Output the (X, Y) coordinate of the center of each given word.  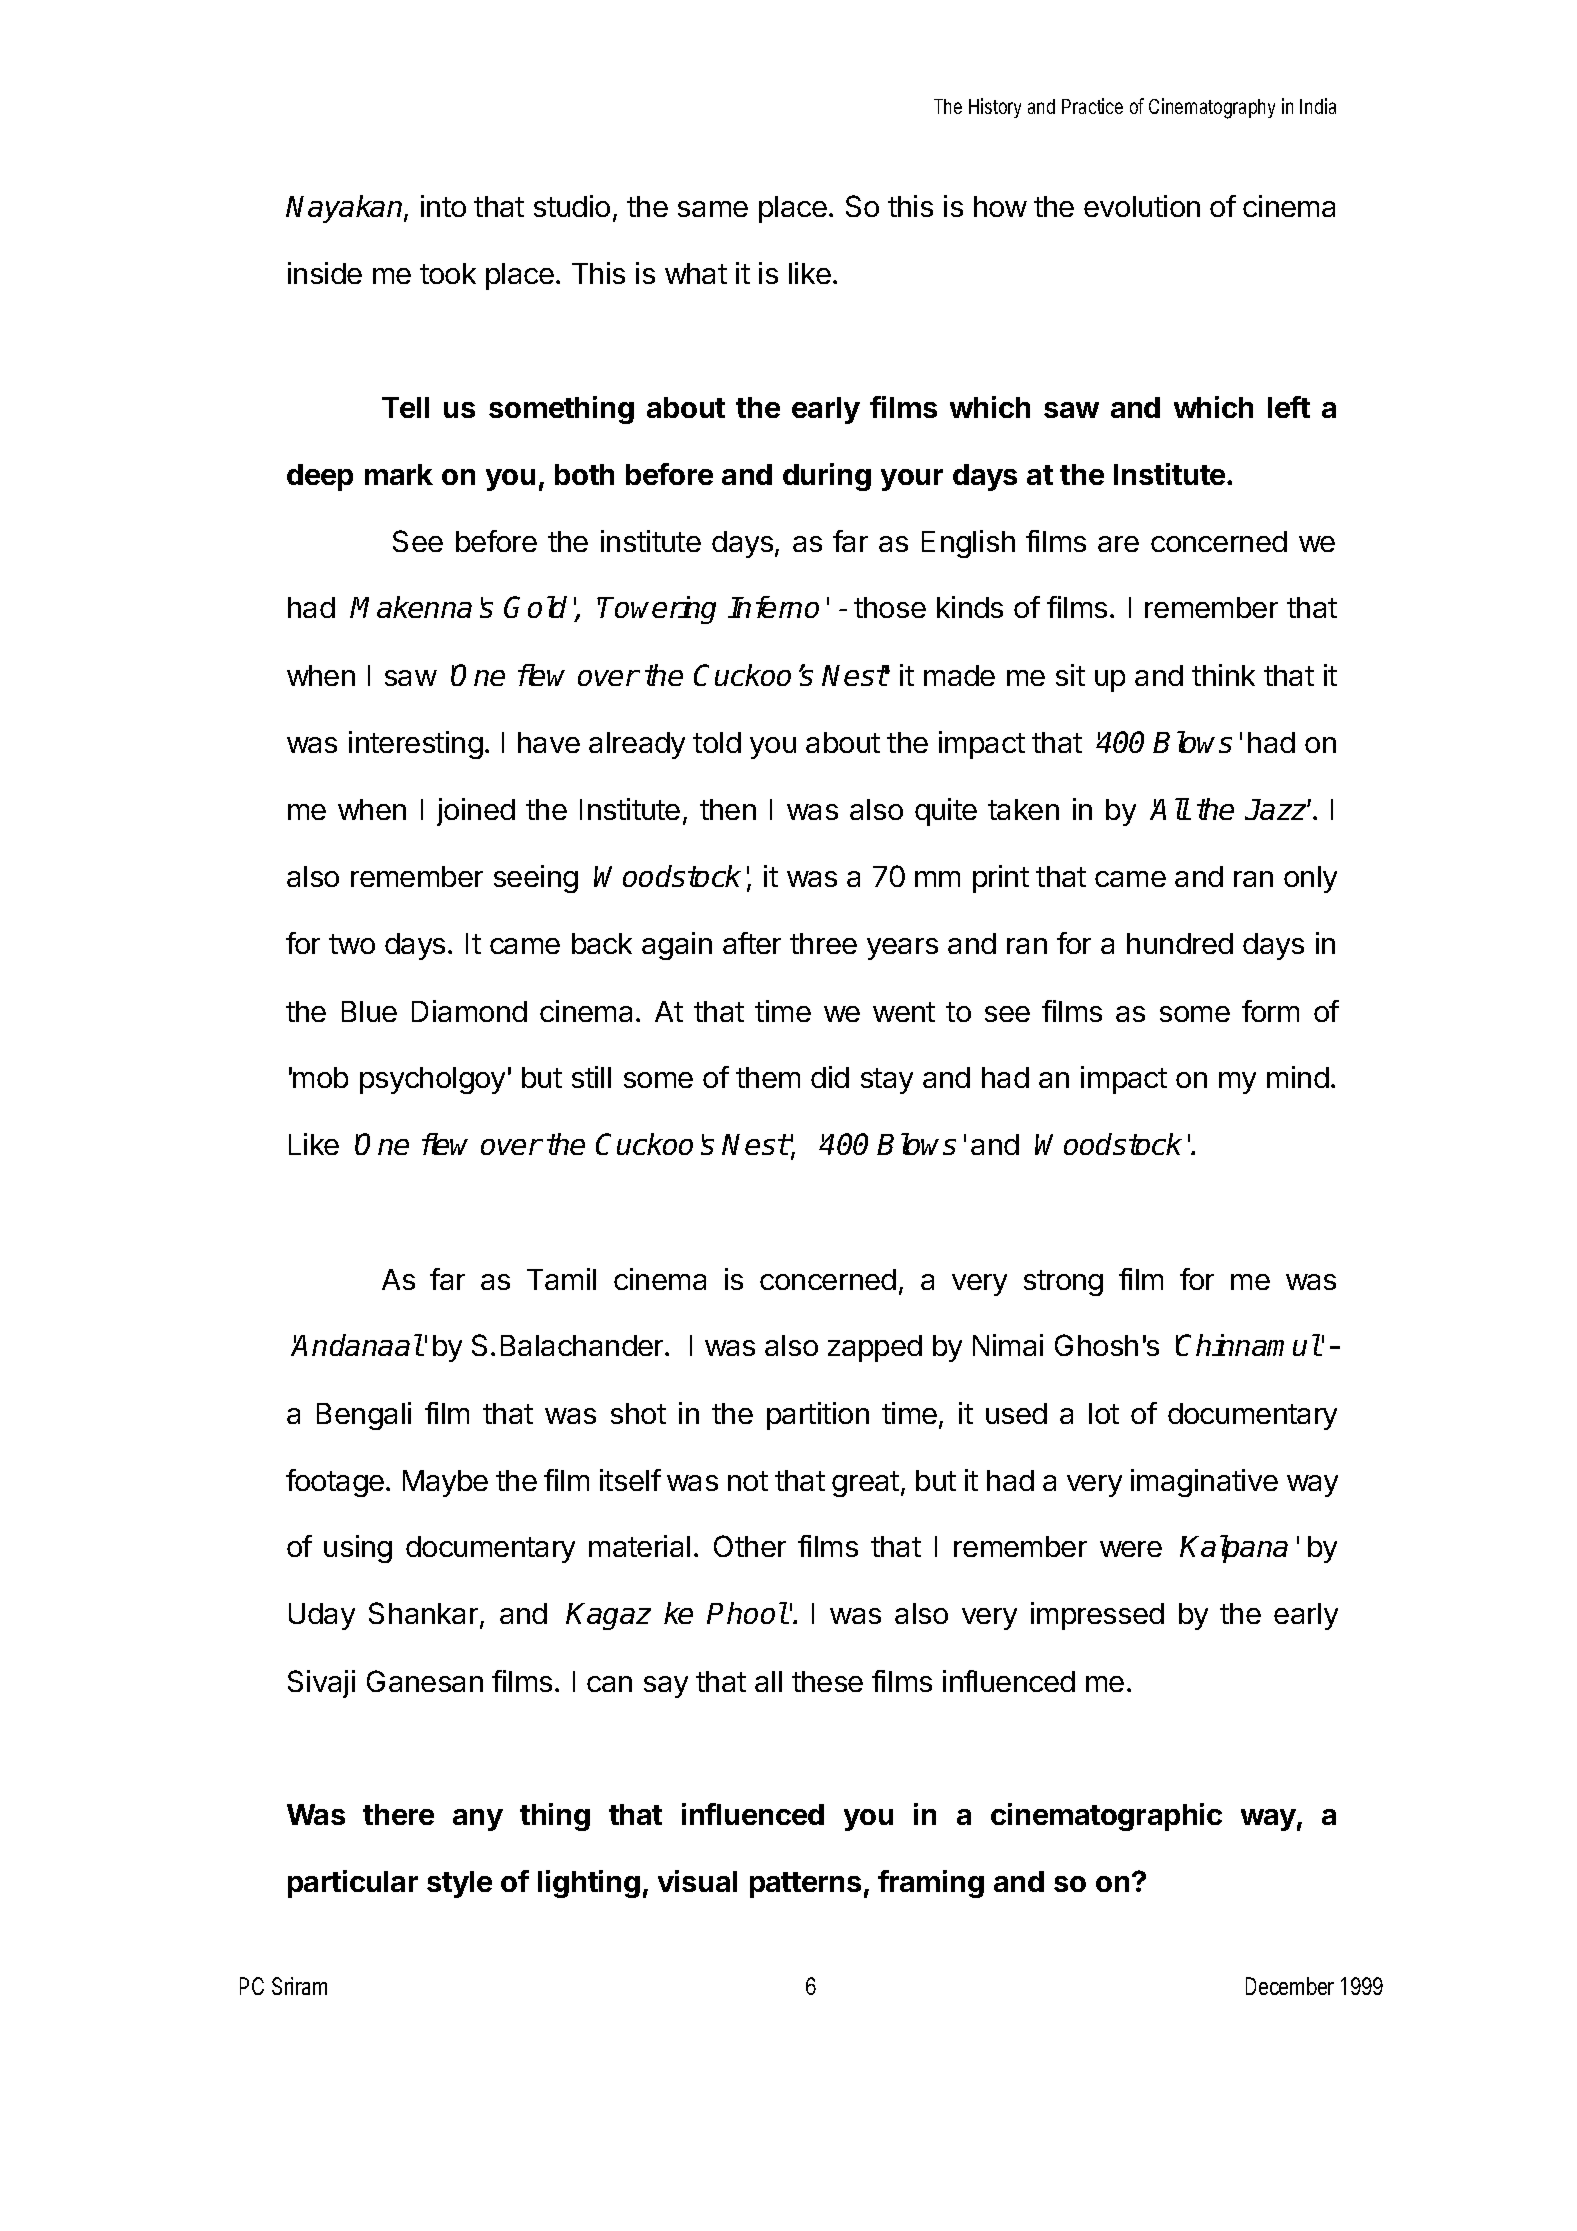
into (443, 206)
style (459, 1884)
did (830, 1077)
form (1270, 1011)
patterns (805, 1885)
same (713, 209)
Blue (369, 1011)
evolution (1142, 206)
